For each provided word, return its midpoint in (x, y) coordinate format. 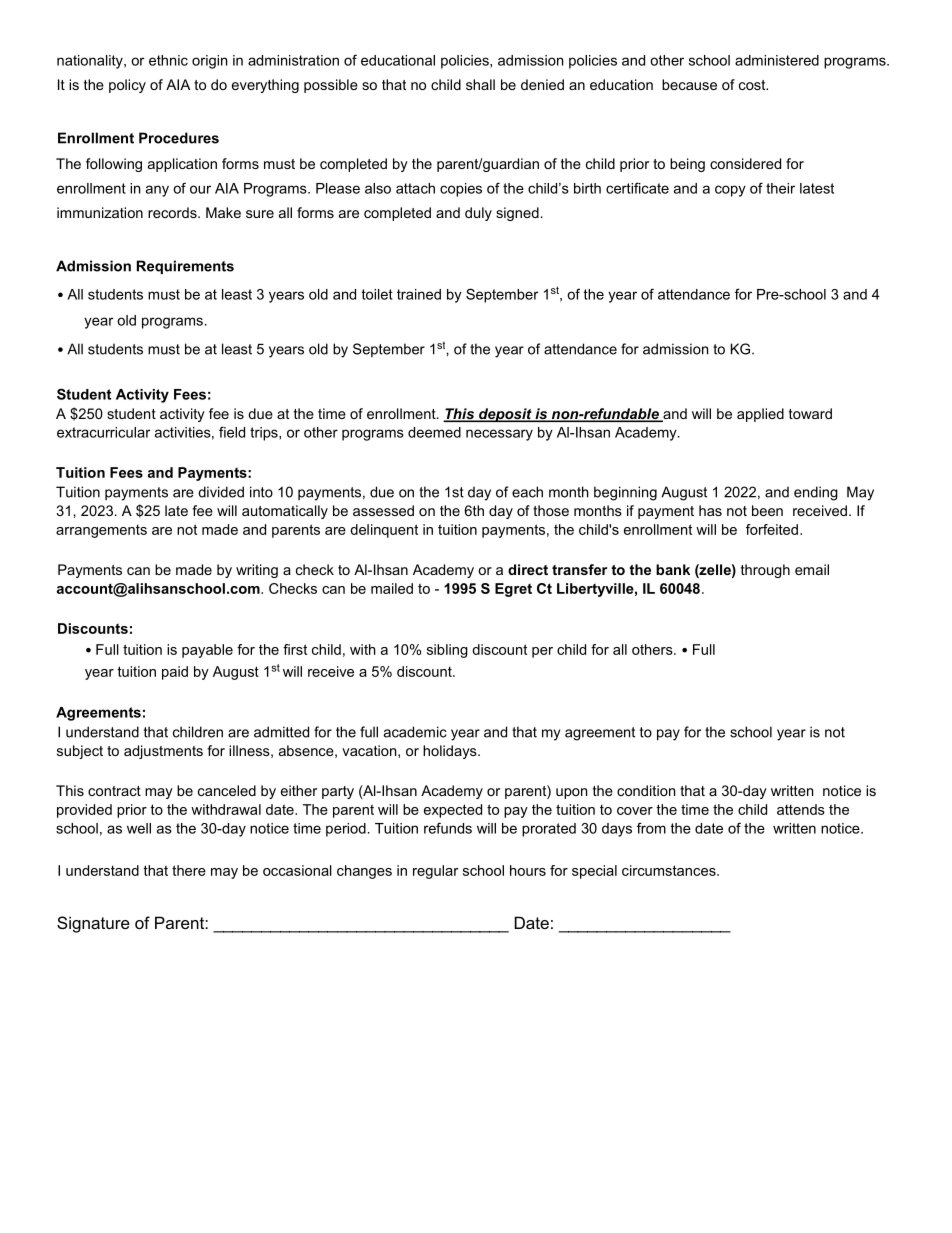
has (710, 510)
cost (753, 85)
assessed (383, 510)
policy (127, 86)
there (189, 870)
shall (480, 84)
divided (221, 492)
